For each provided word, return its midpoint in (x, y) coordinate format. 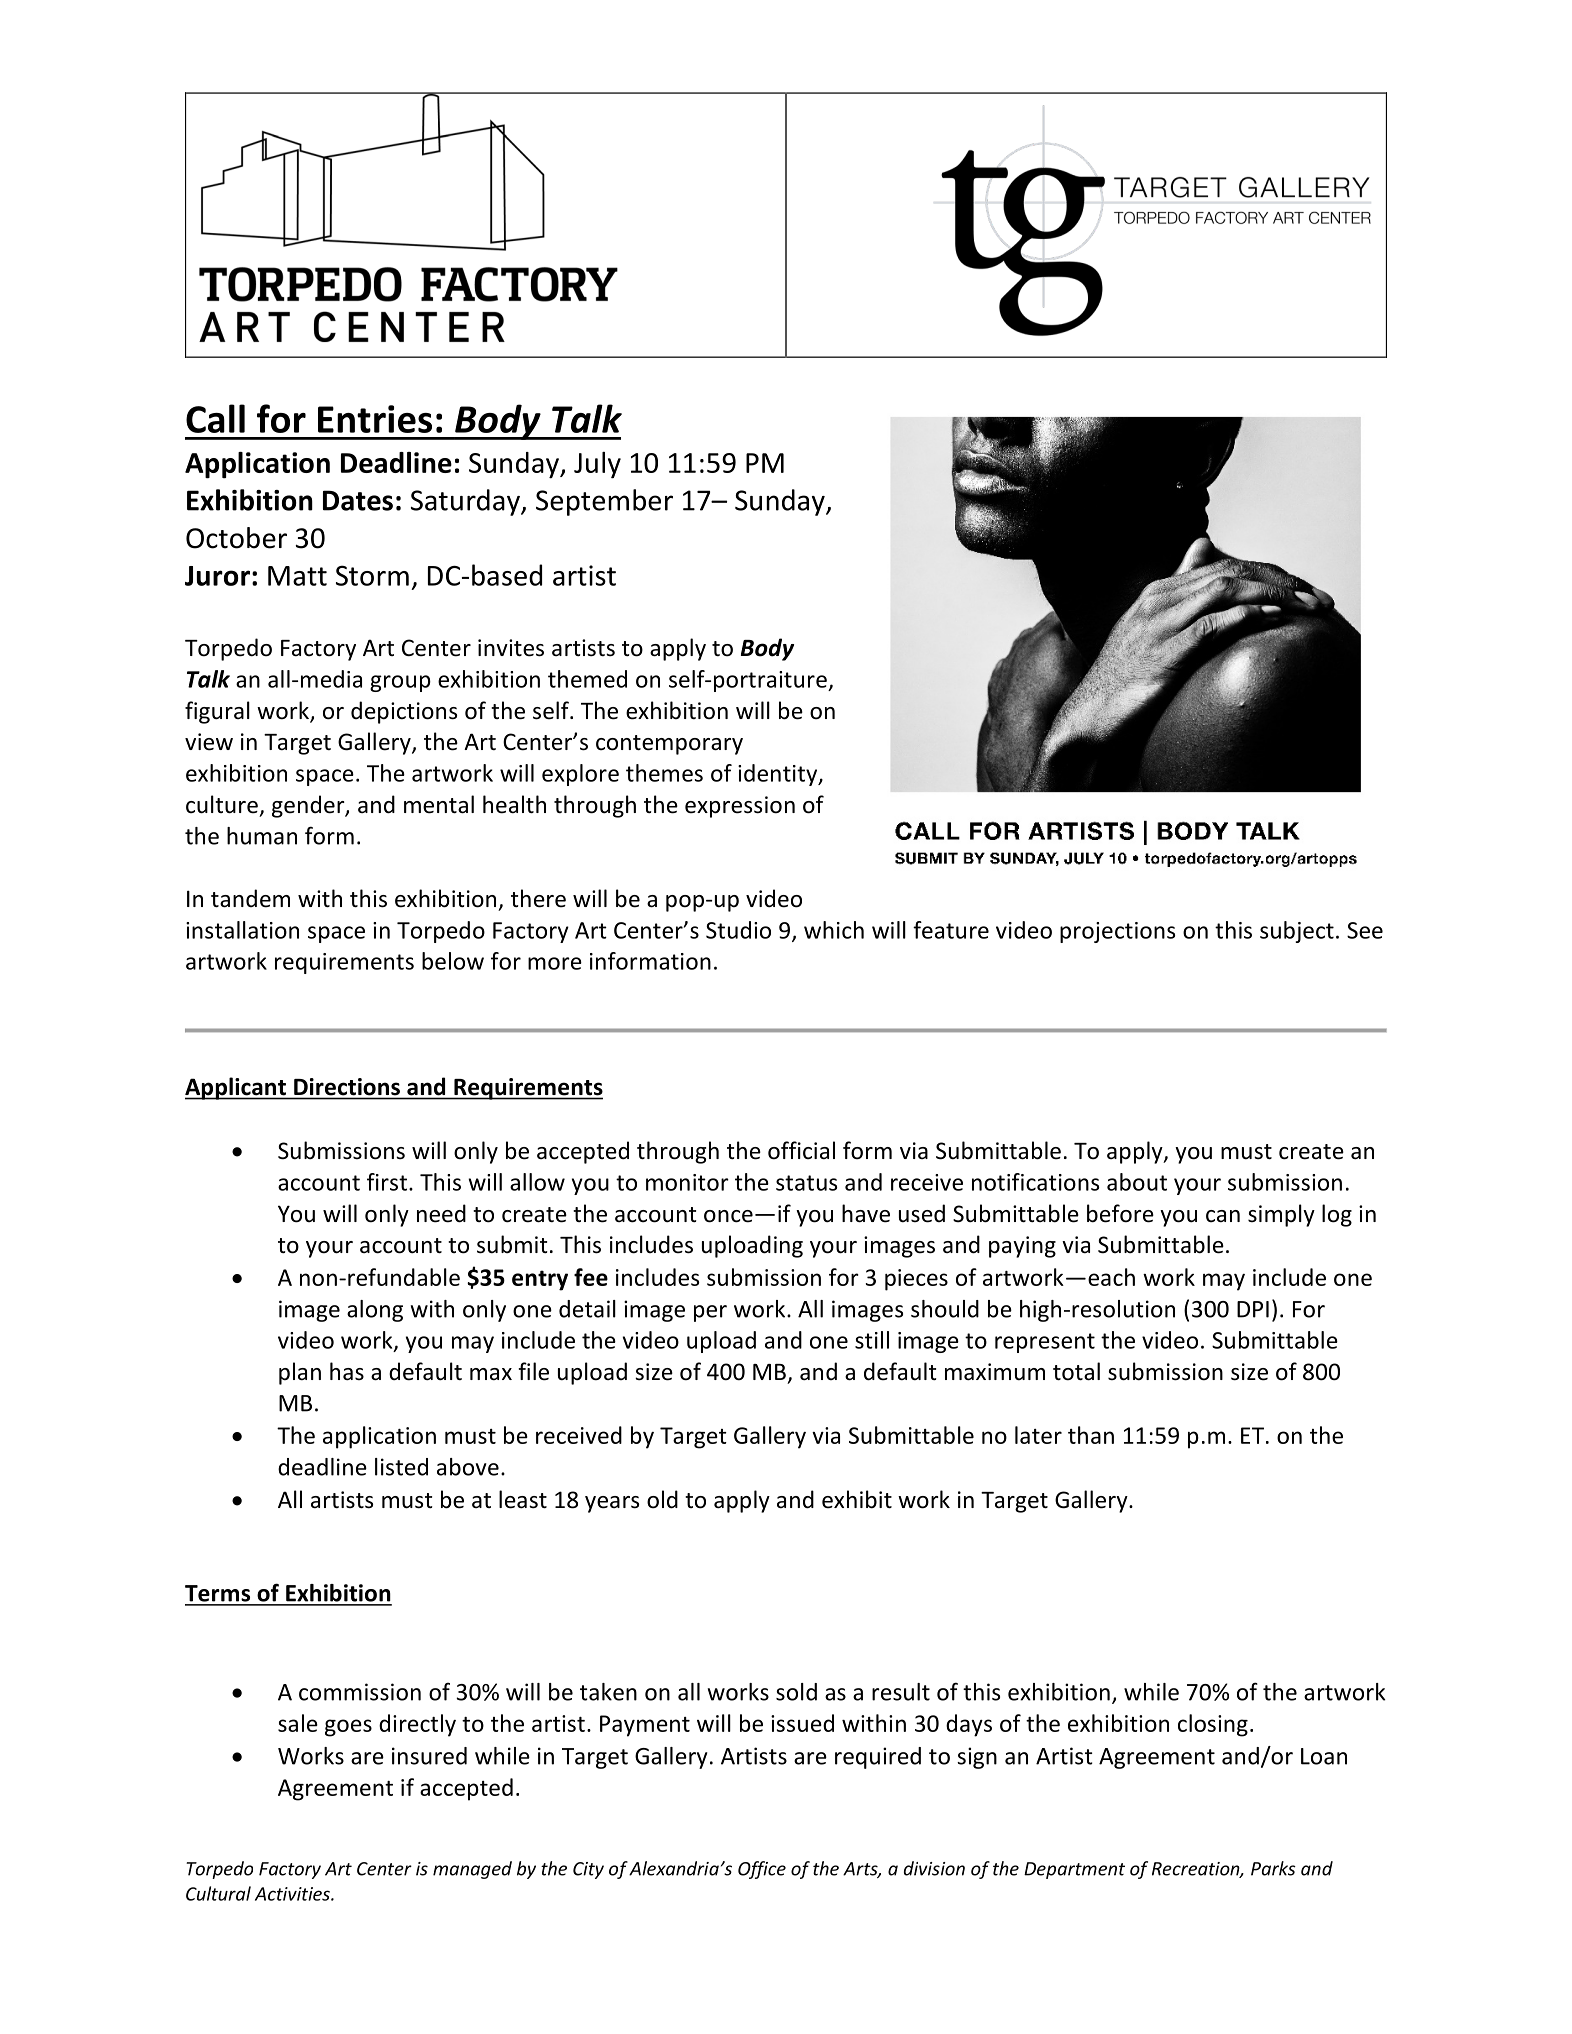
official (801, 1150)
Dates (358, 500)
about (1137, 1182)
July (597, 465)
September (604, 502)
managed (472, 1870)
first (387, 1182)
